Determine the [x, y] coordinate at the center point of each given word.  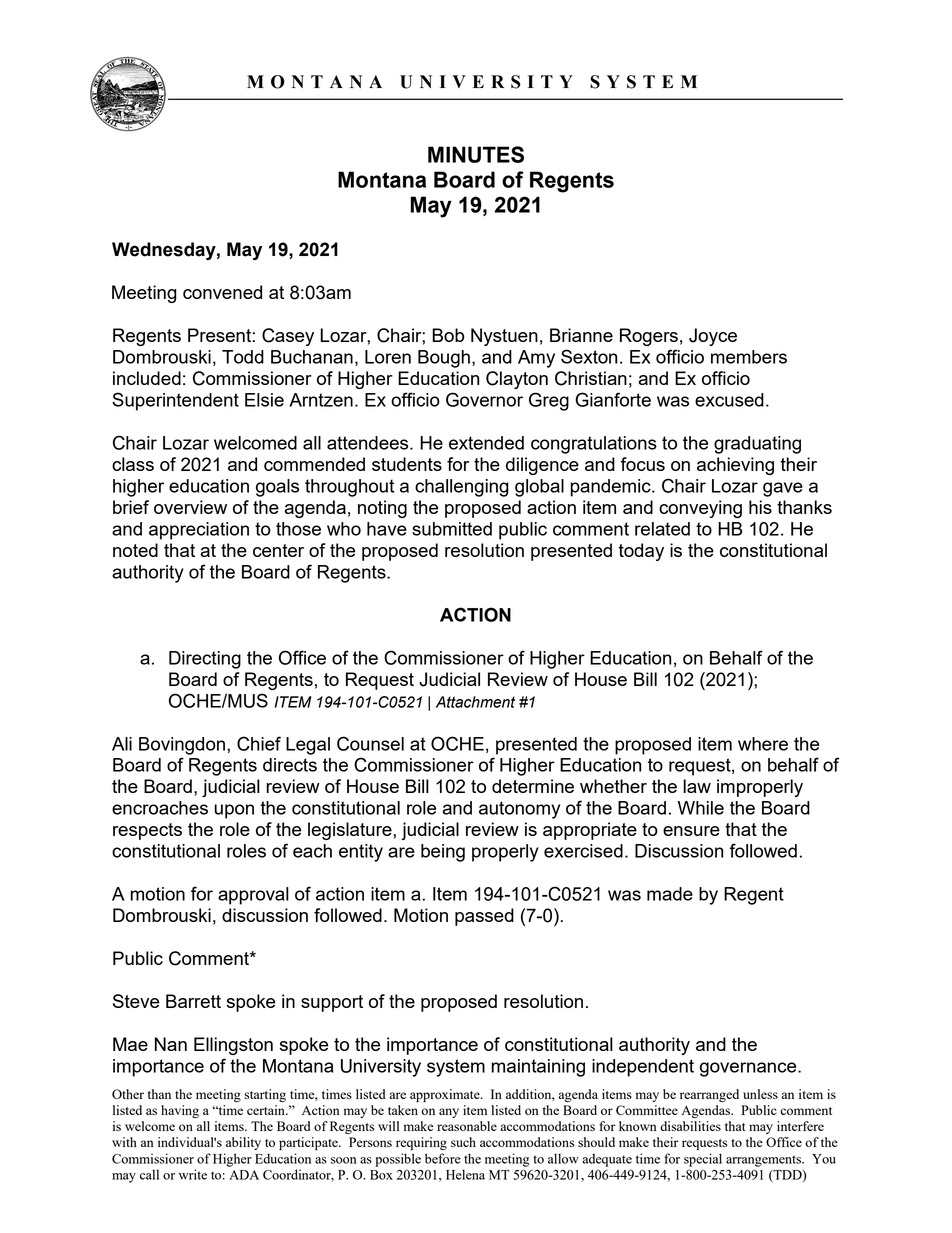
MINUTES [476, 154]
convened [222, 292]
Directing [205, 660]
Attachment [475, 702]
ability [243, 1143]
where [763, 744]
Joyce [713, 337]
